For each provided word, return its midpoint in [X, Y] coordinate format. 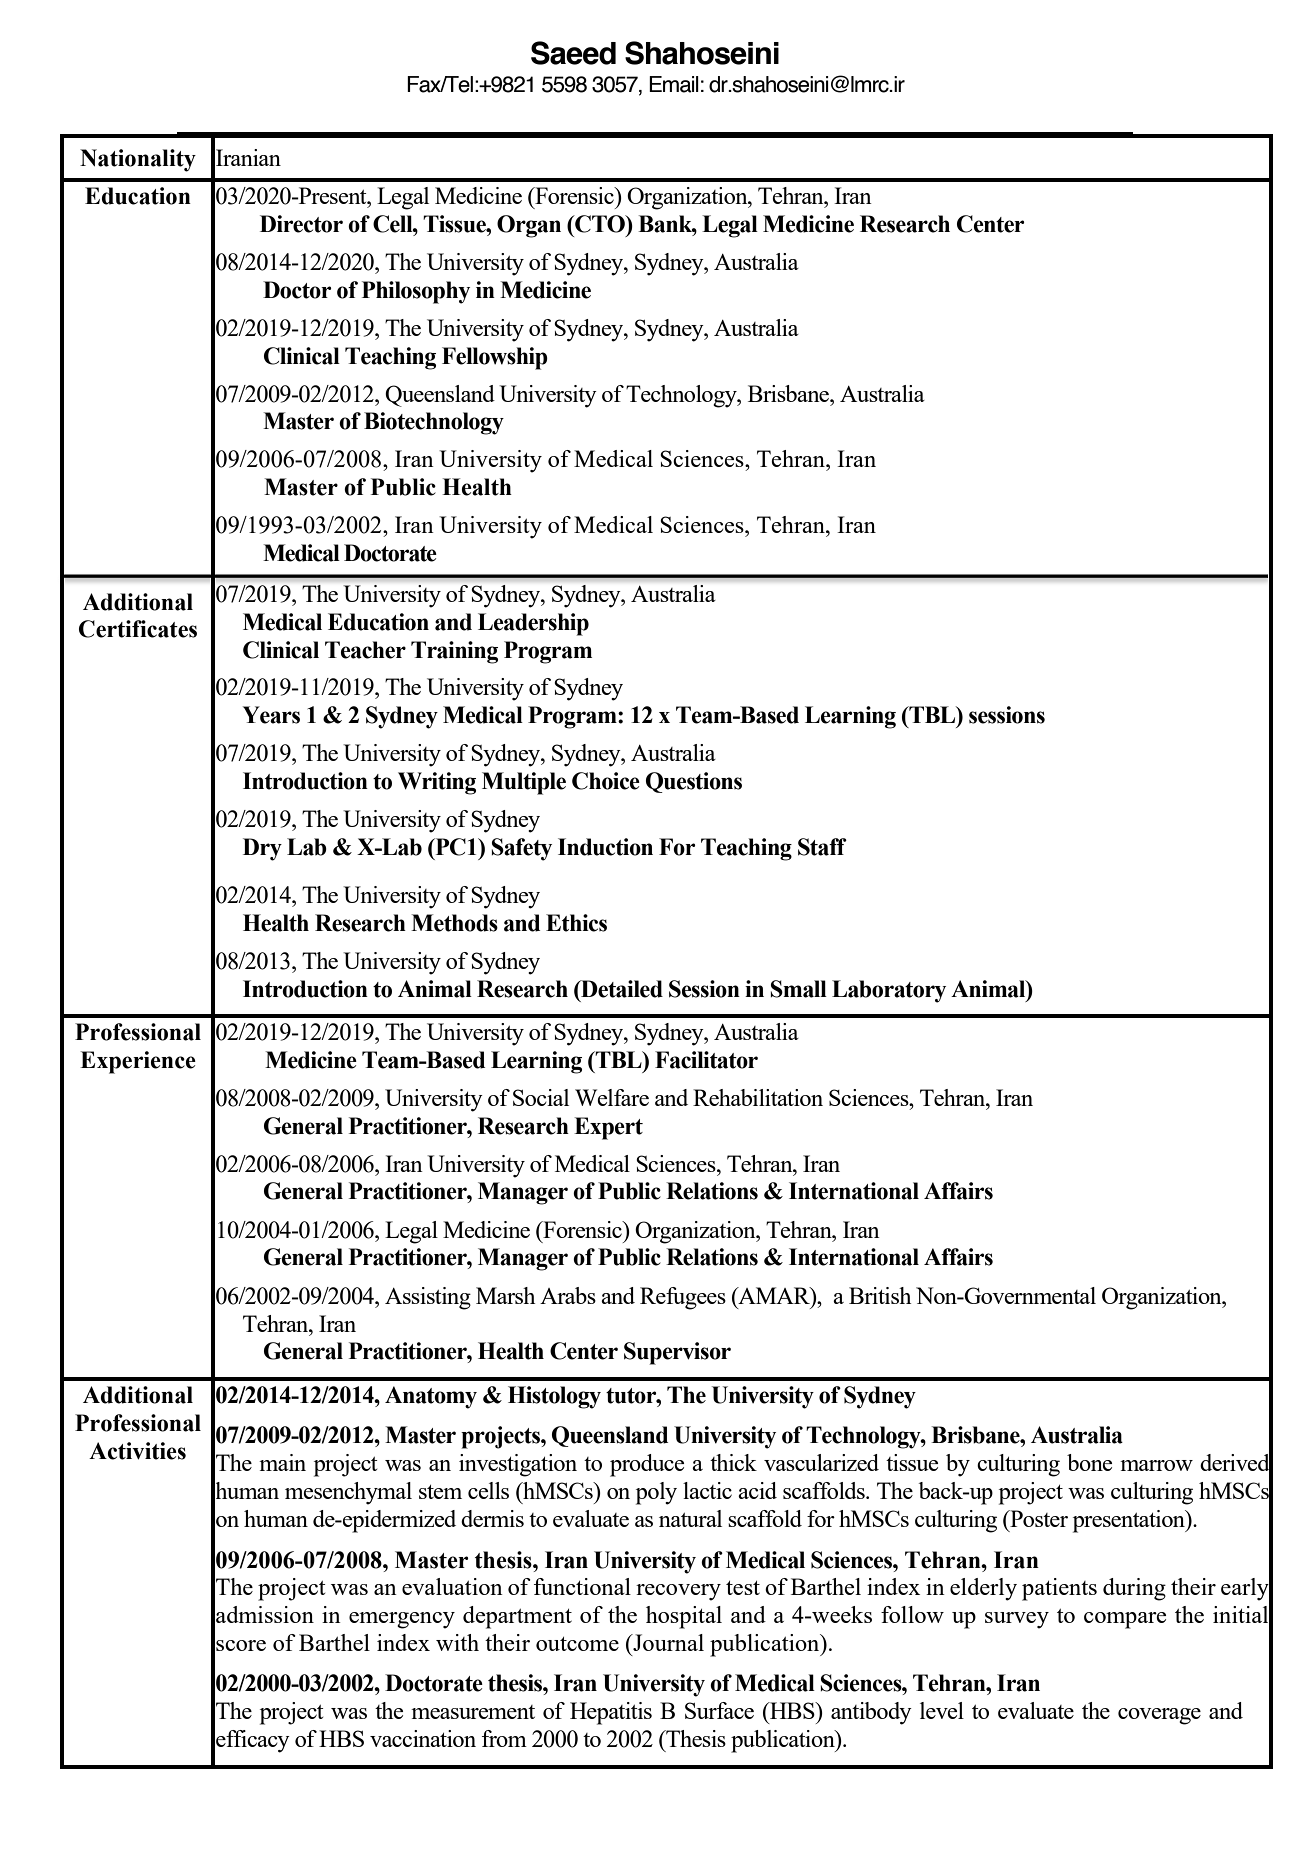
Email [674, 84]
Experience [138, 1062]
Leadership [533, 624]
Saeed [573, 53]
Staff [822, 847]
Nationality [138, 160]
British [880, 1295]
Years [271, 715]
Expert [608, 1128]
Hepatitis [611, 1713]
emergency [402, 1620]
